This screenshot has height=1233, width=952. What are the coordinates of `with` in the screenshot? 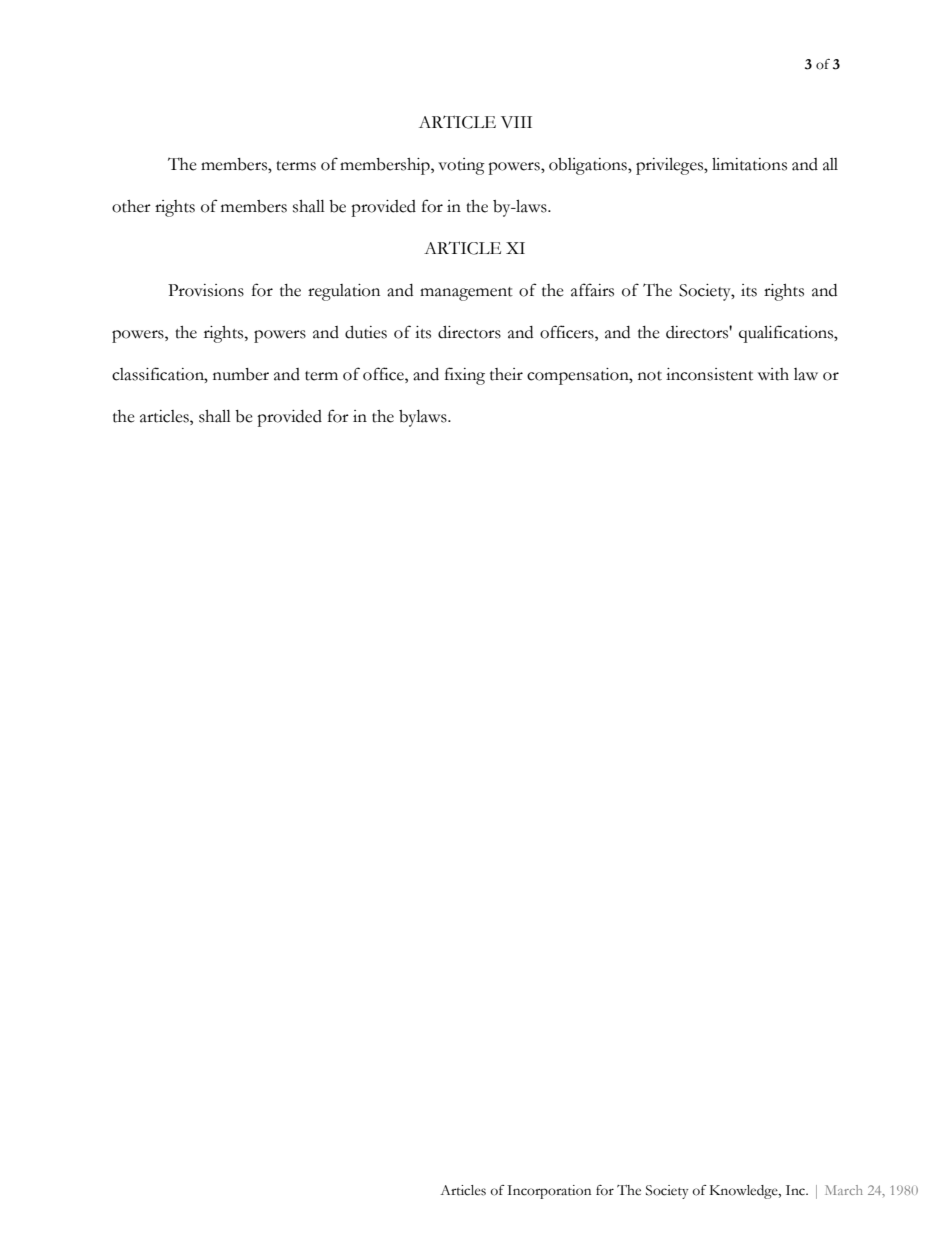 It's located at (773, 374).
